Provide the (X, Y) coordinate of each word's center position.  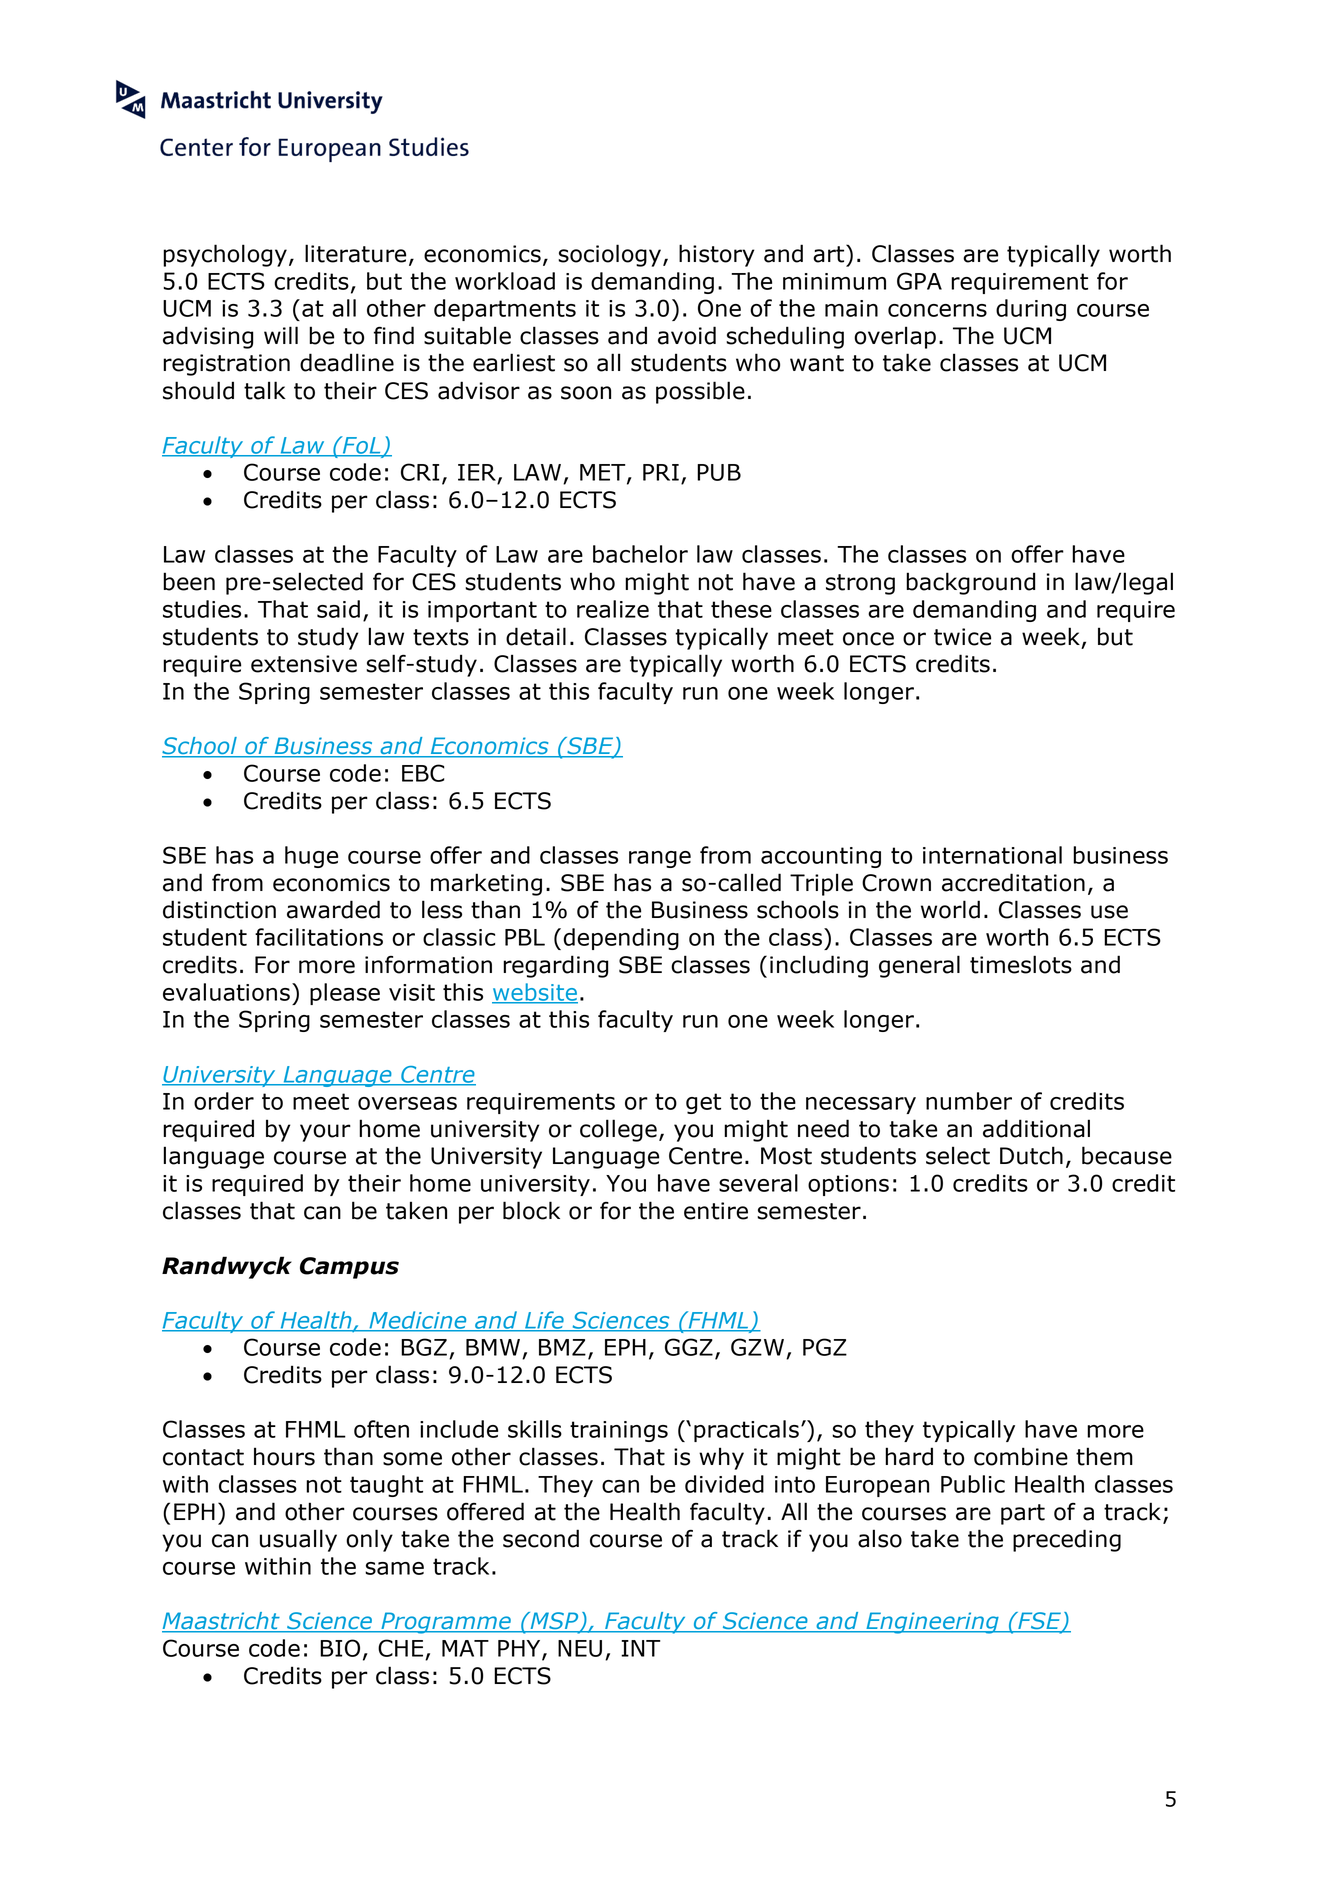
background (970, 583)
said (338, 609)
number (969, 1101)
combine (1021, 1456)
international (992, 855)
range (660, 859)
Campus (349, 1268)
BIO (340, 1648)
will (281, 335)
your (325, 1133)
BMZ (562, 1347)
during (1031, 310)
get (703, 1103)
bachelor (640, 554)
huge (311, 857)
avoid (687, 335)
